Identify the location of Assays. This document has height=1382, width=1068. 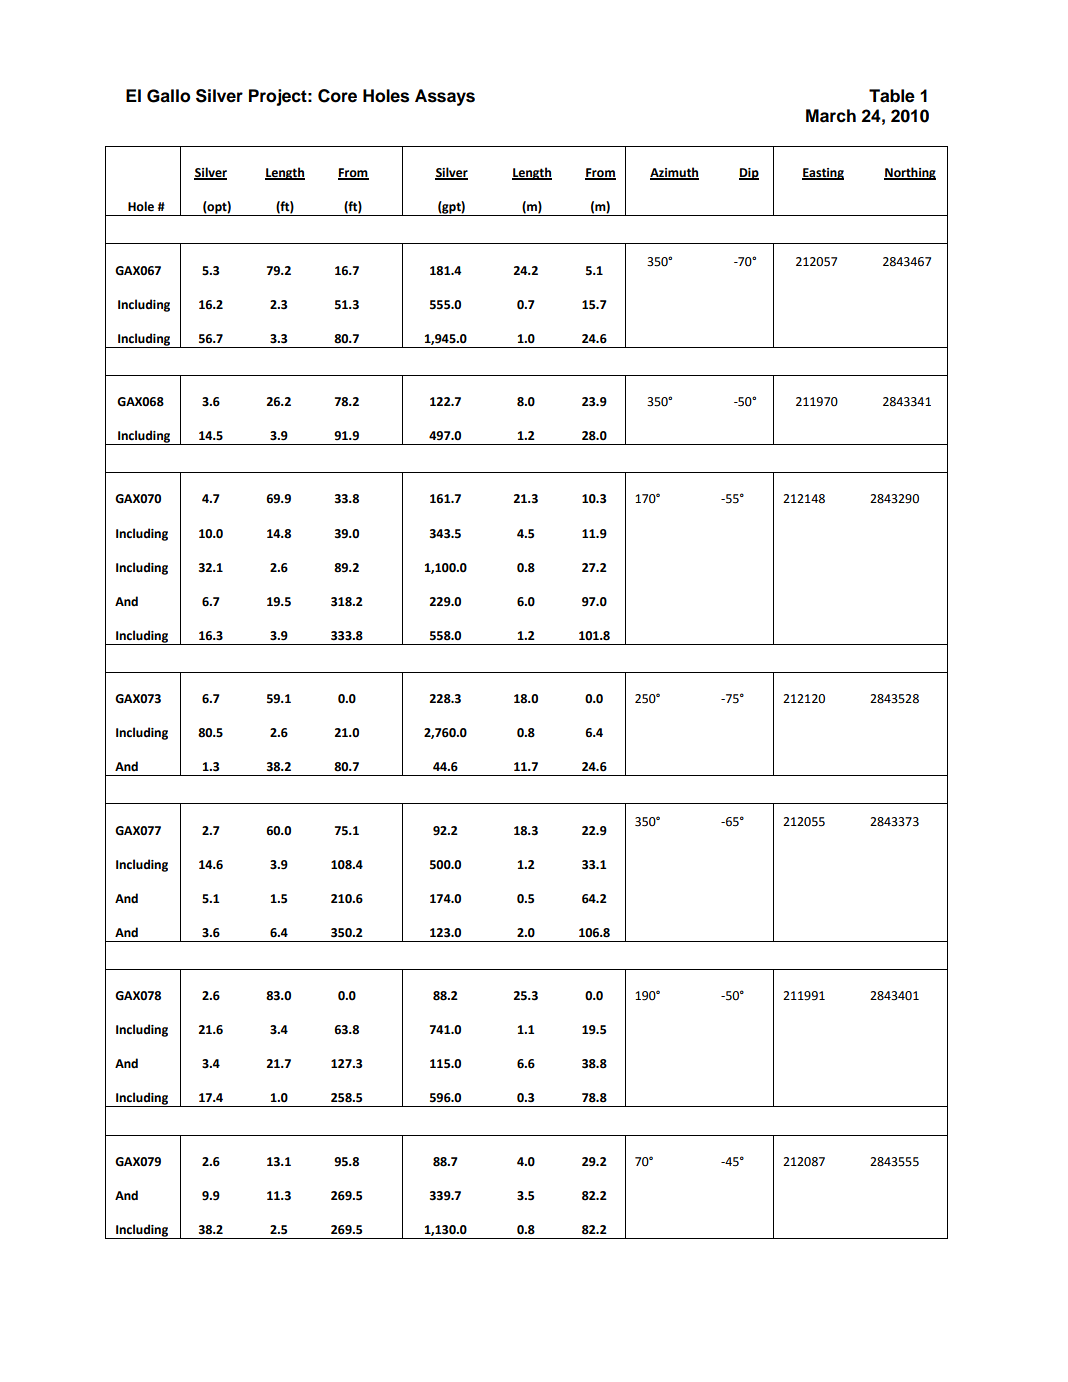
(445, 97).
